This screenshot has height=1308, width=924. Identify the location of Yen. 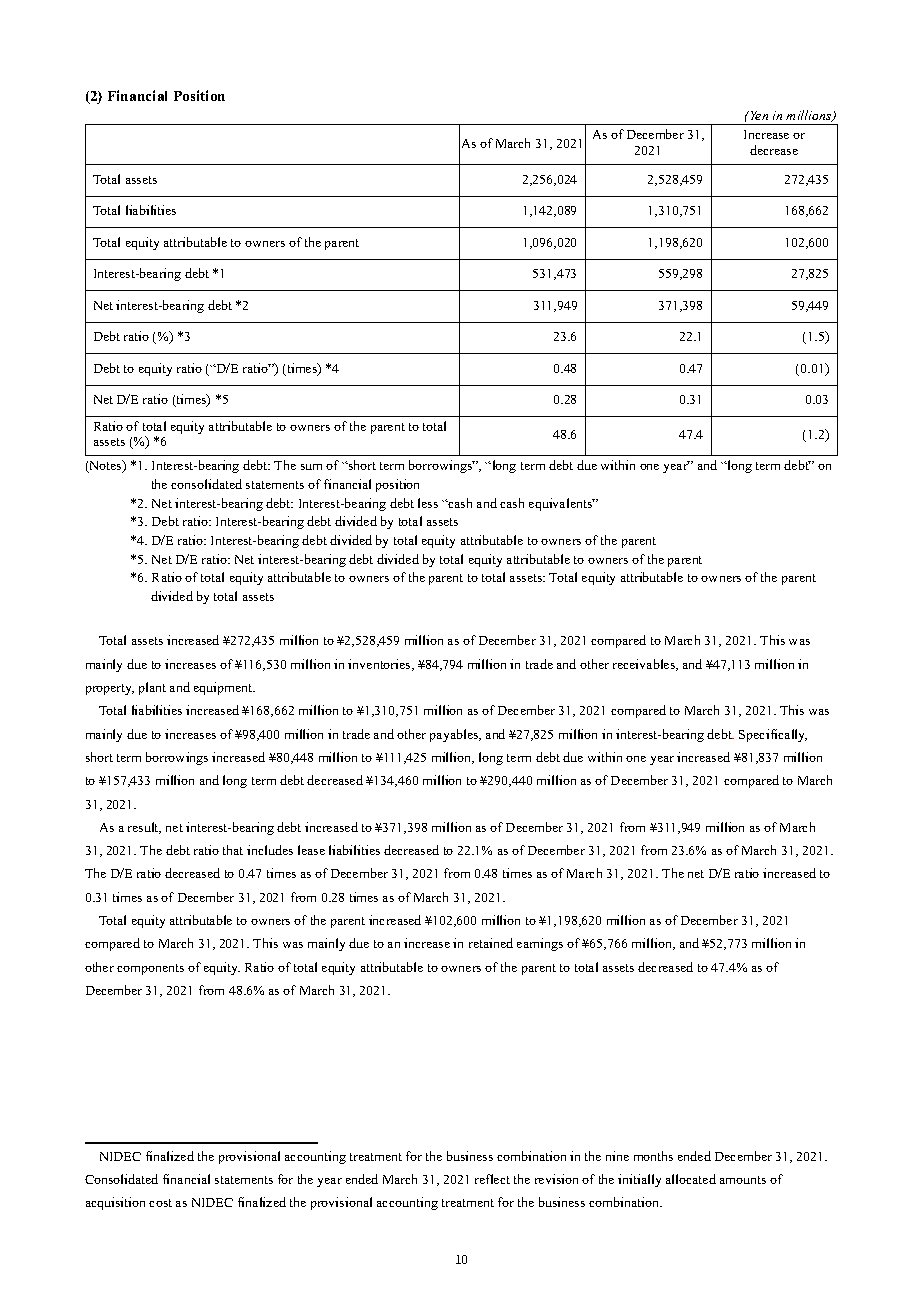
(758, 115).
